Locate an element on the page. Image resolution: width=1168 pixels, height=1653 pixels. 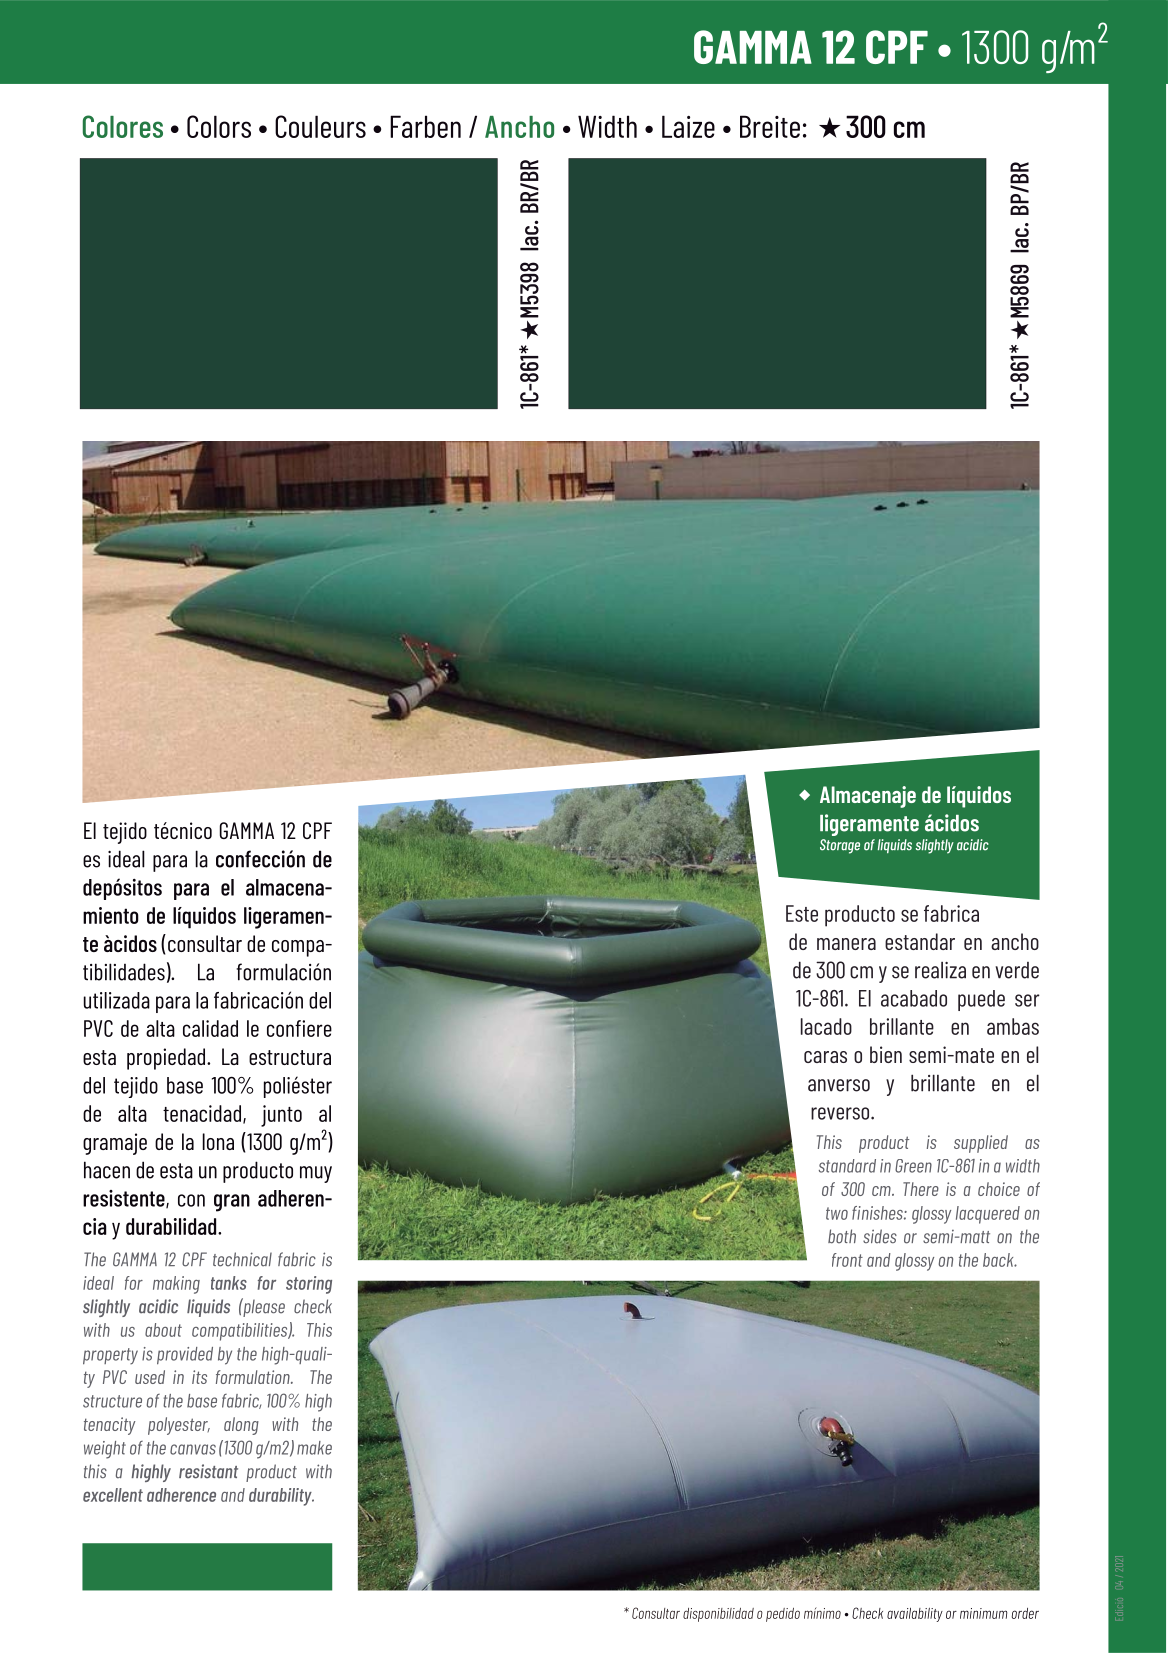
junto is located at coordinates (281, 1116).
